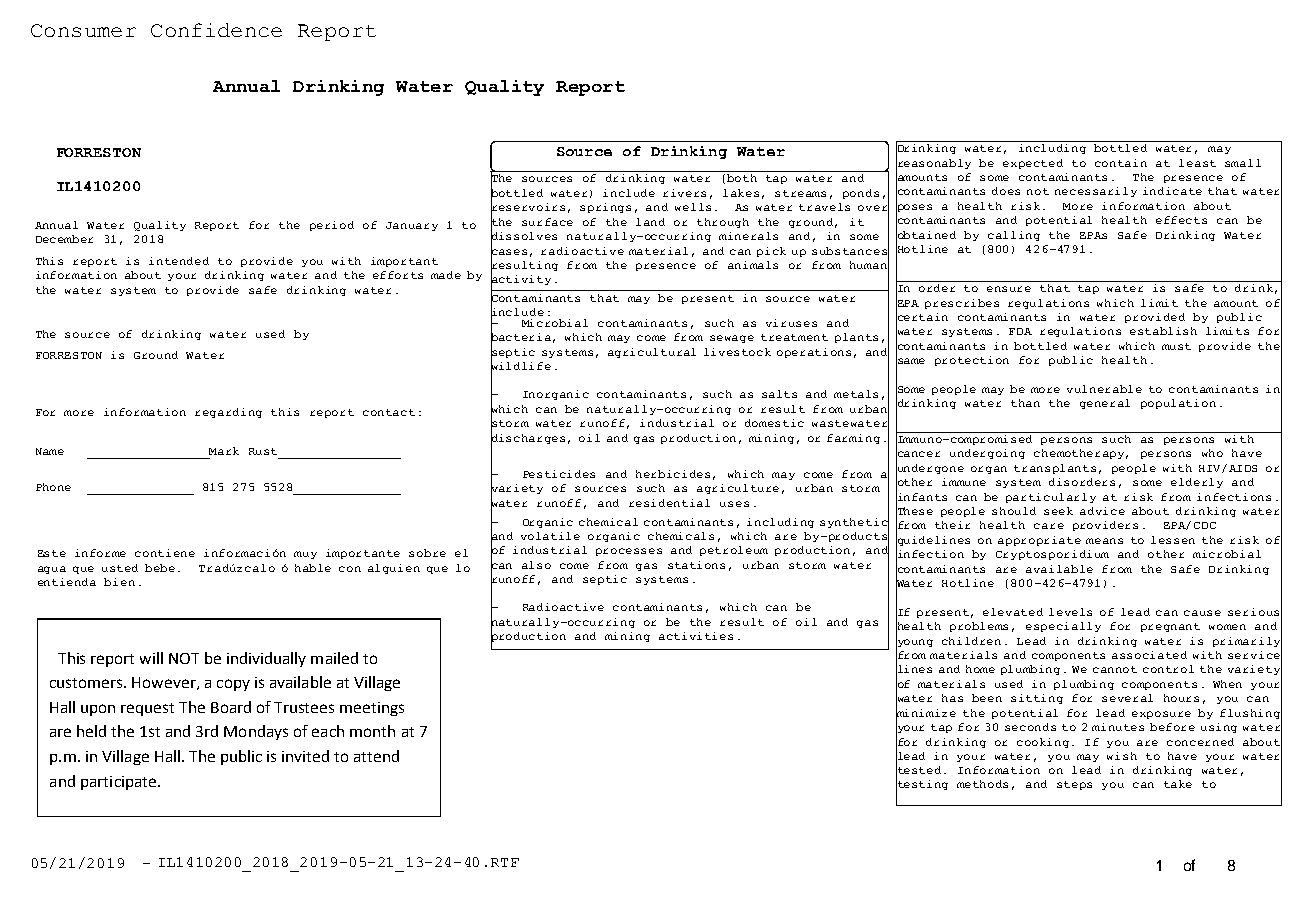 The image size is (1316, 915). I want to click on participate, so click(120, 783).
